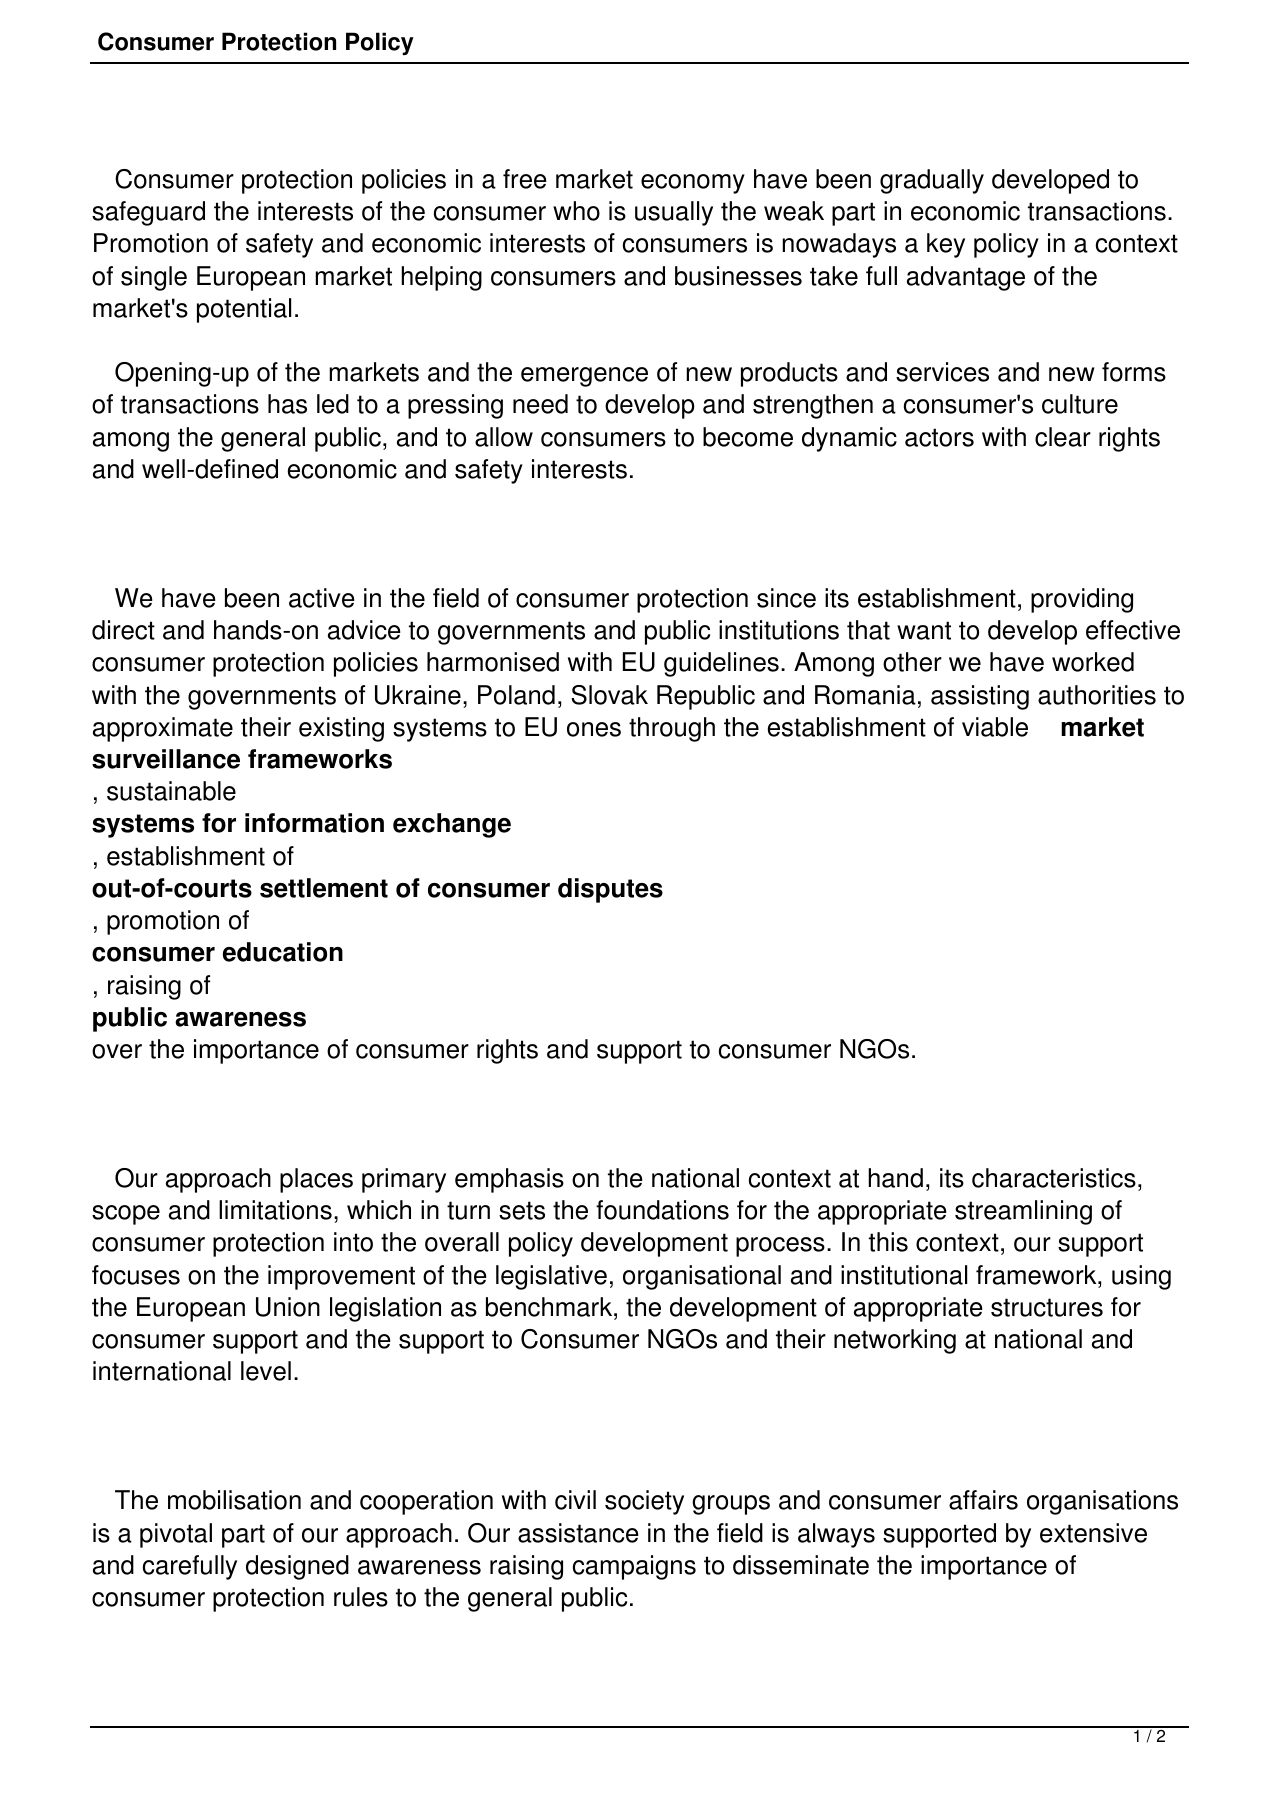 This page has height=1809, width=1279. What do you see at coordinates (946, 245) in the page?
I see `key` at bounding box center [946, 245].
